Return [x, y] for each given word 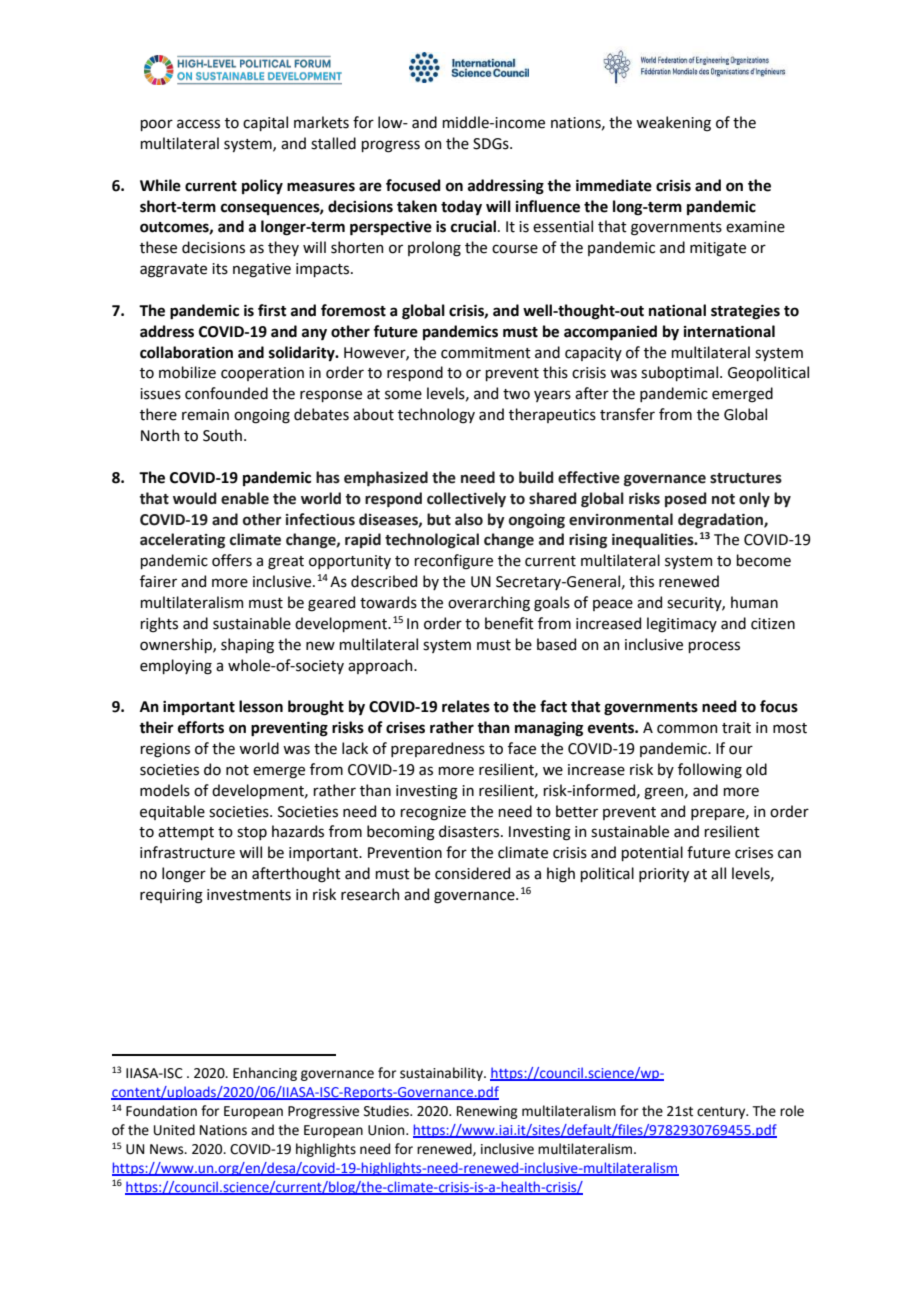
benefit [509, 623]
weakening [673, 124]
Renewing [487, 1112]
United [174, 1130]
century [722, 1112]
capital [265, 123]
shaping [247, 646]
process [714, 647]
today [461, 207]
